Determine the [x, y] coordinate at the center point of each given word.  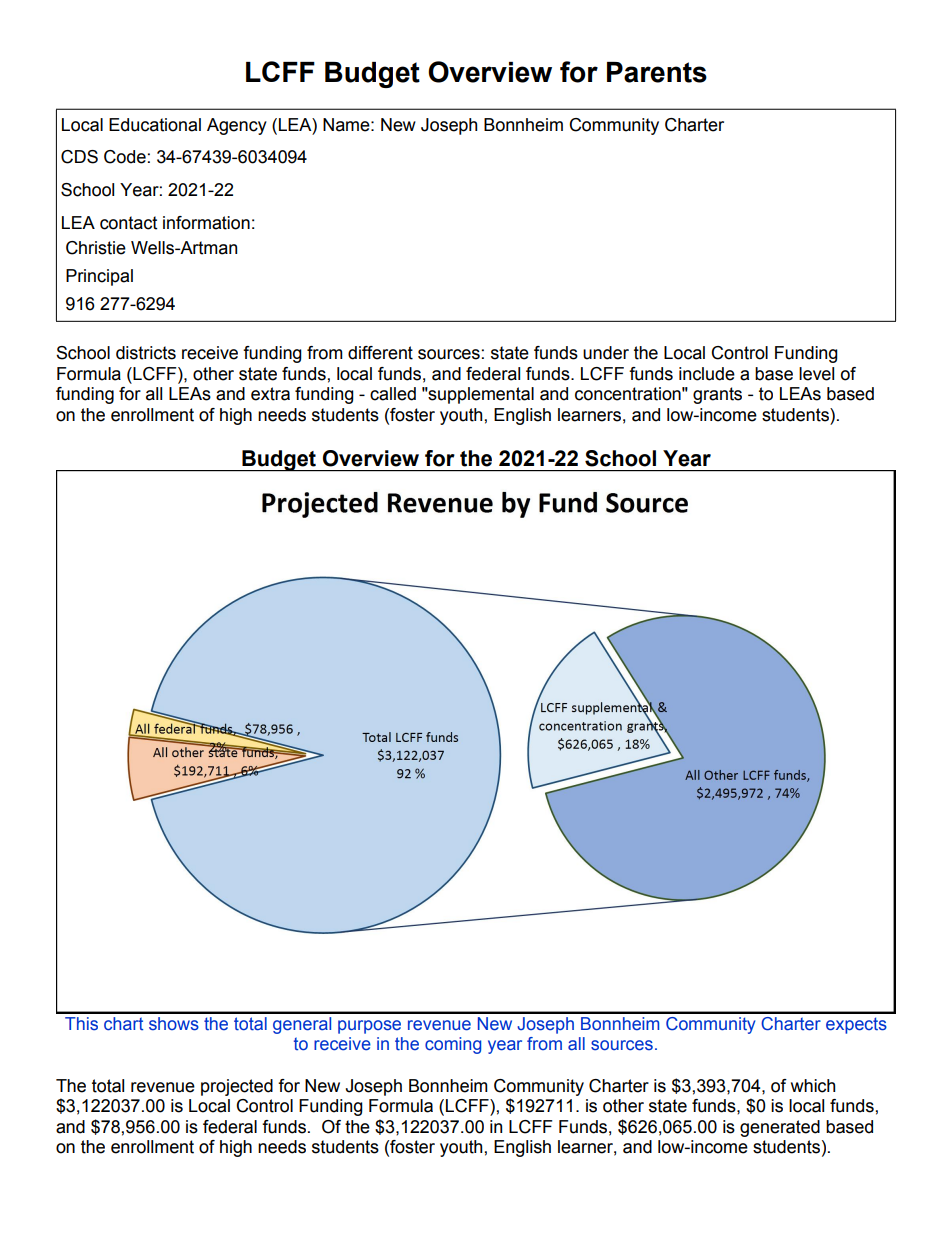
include [707, 374]
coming [453, 1045]
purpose [369, 1027]
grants [717, 395]
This [81, 1024]
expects [856, 1025]
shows [174, 1024]
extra [270, 394]
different [380, 353]
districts [146, 353]
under [606, 353]
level [816, 374]
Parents [657, 72]
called [393, 394]
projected [237, 1087]
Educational [155, 125]
